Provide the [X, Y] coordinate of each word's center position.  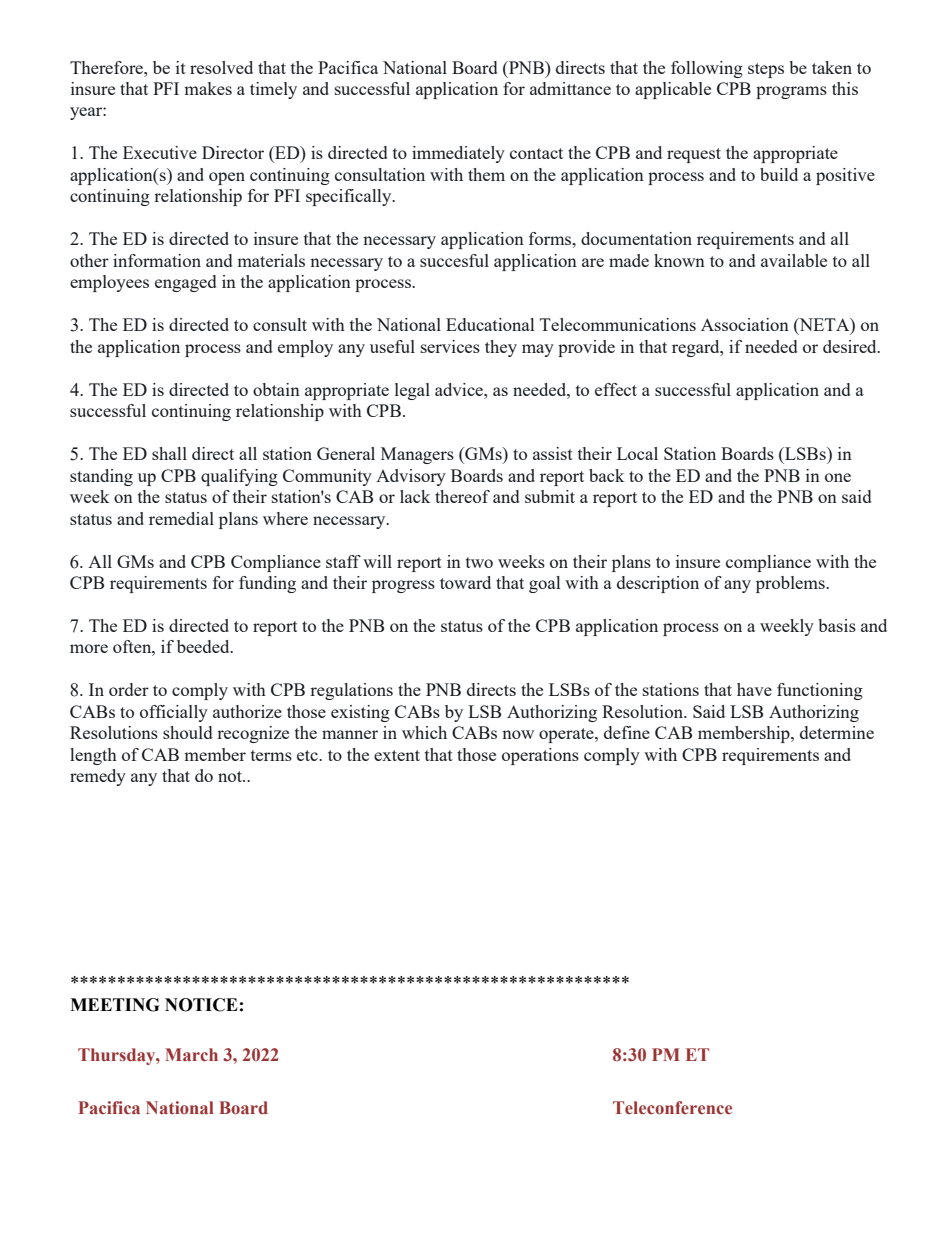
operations [540, 756]
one [838, 477]
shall [169, 453]
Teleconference [672, 1108]
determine [837, 732]
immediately [458, 154]
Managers [417, 455]
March [191, 1055]
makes [208, 88]
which [424, 732]
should [187, 732]
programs [791, 92]
